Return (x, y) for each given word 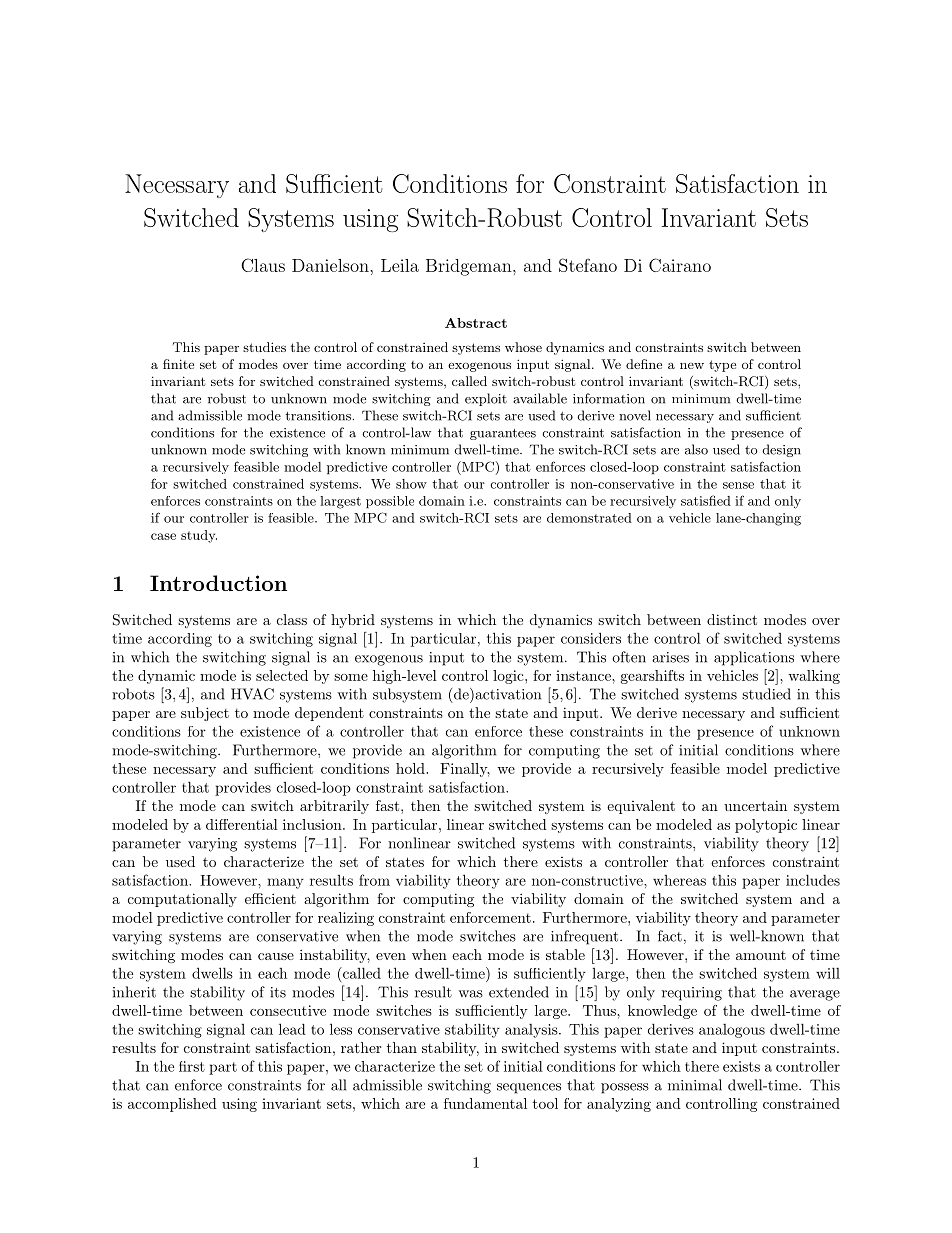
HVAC (252, 694)
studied (766, 694)
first (192, 1066)
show (411, 484)
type (722, 366)
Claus (263, 265)
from (374, 880)
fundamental (485, 1103)
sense (738, 485)
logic (509, 677)
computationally (182, 900)
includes (813, 880)
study (199, 536)
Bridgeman (470, 267)
